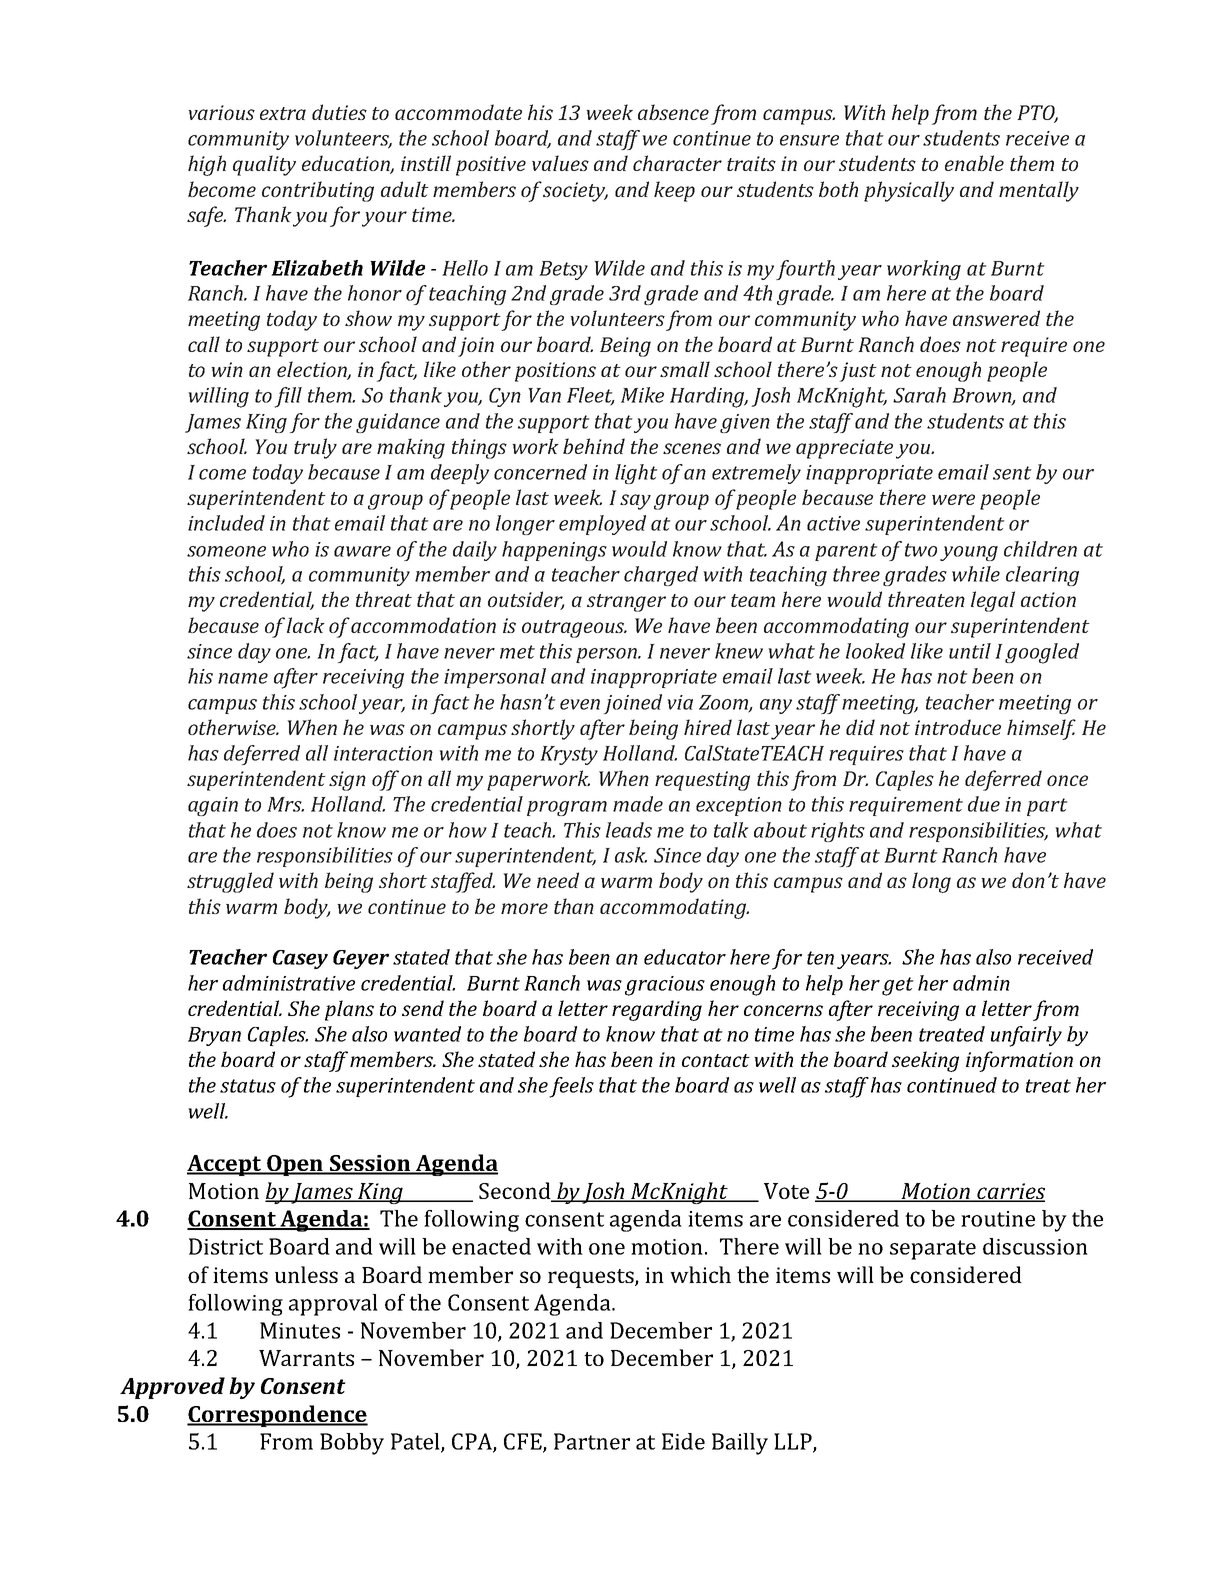 This screenshot has height=1569, width=1213. Describe the element at coordinates (974, 163) in the screenshot. I see `enable` at that location.
